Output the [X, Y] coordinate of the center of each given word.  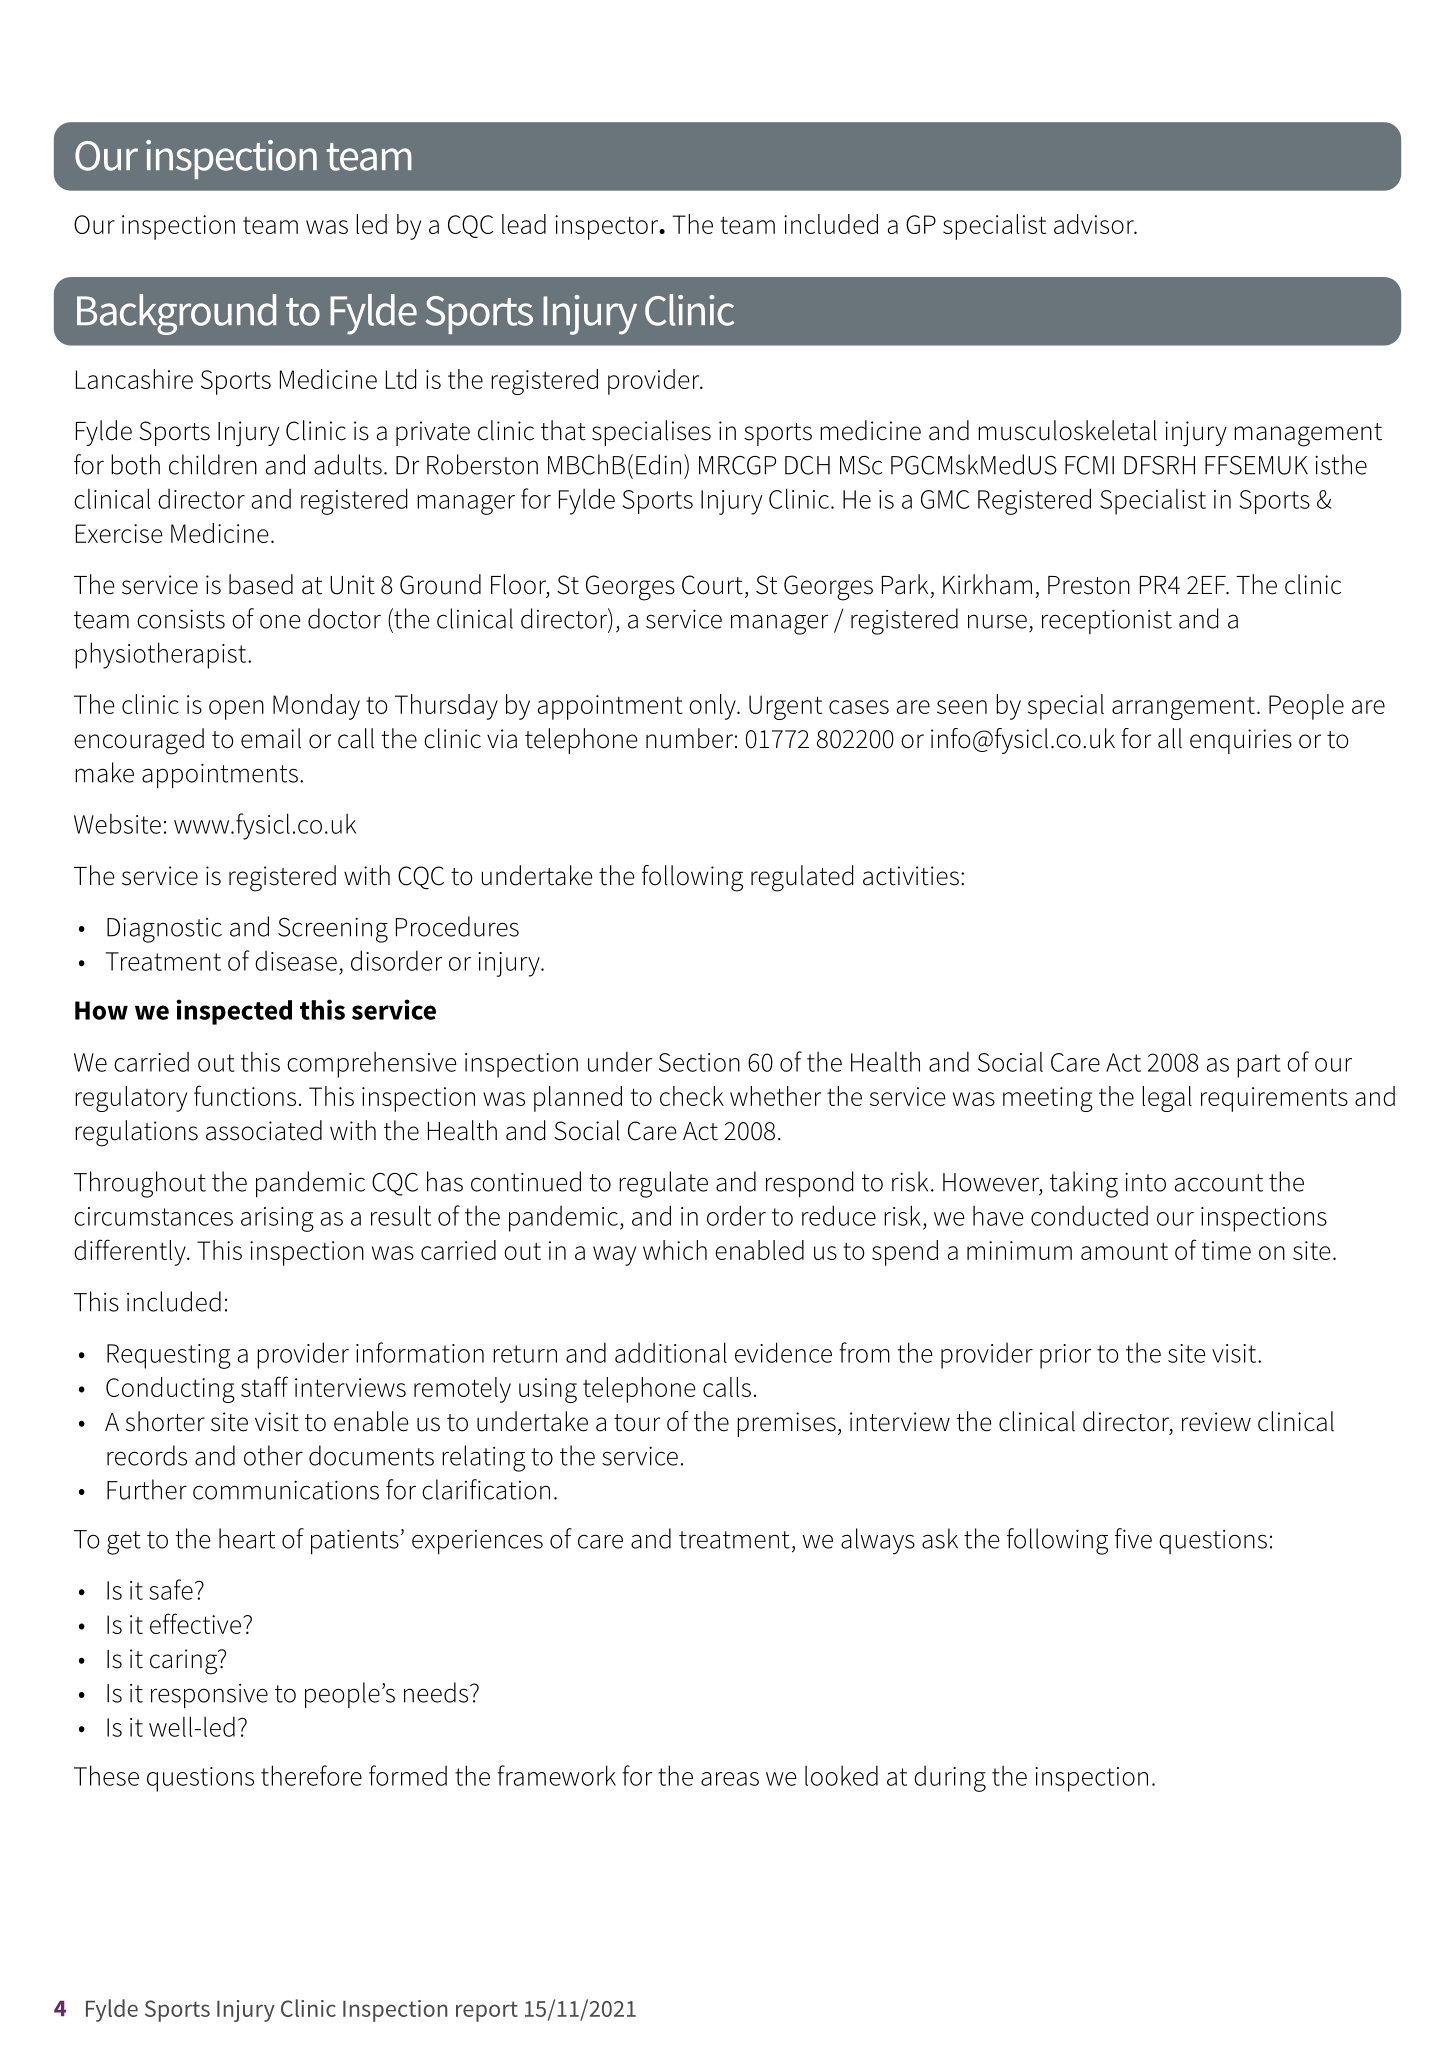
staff [264, 1386]
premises [786, 1424]
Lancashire [134, 379]
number [689, 738]
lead [524, 224]
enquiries [1241, 741]
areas [730, 1779]
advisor [1095, 224]
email [271, 738]
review [1216, 1422]
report [487, 2011]
